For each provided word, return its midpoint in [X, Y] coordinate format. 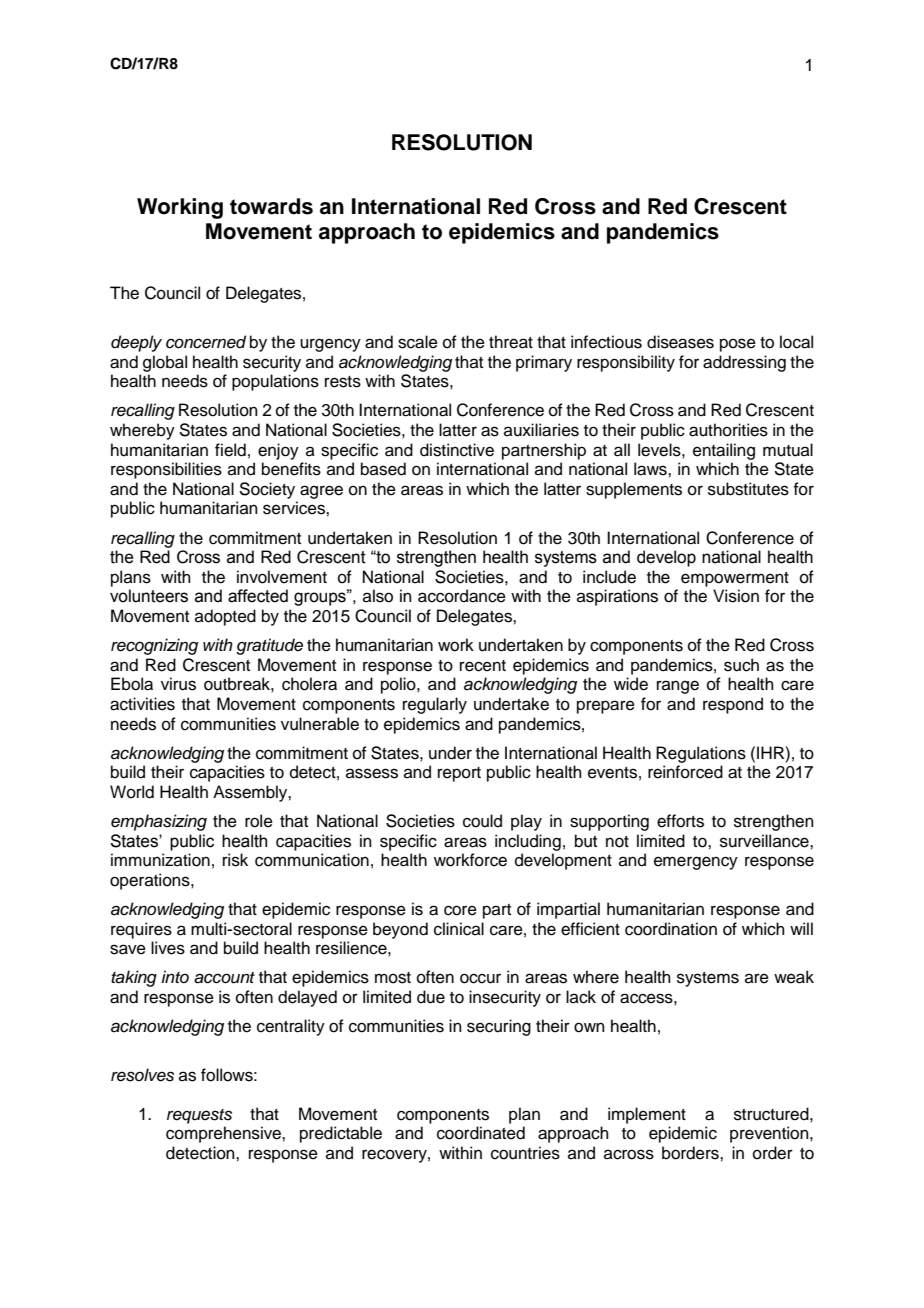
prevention [770, 1134]
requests [199, 1116]
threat [511, 342]
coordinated [481, 1133]
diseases [680, 342]
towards [271, 206]
